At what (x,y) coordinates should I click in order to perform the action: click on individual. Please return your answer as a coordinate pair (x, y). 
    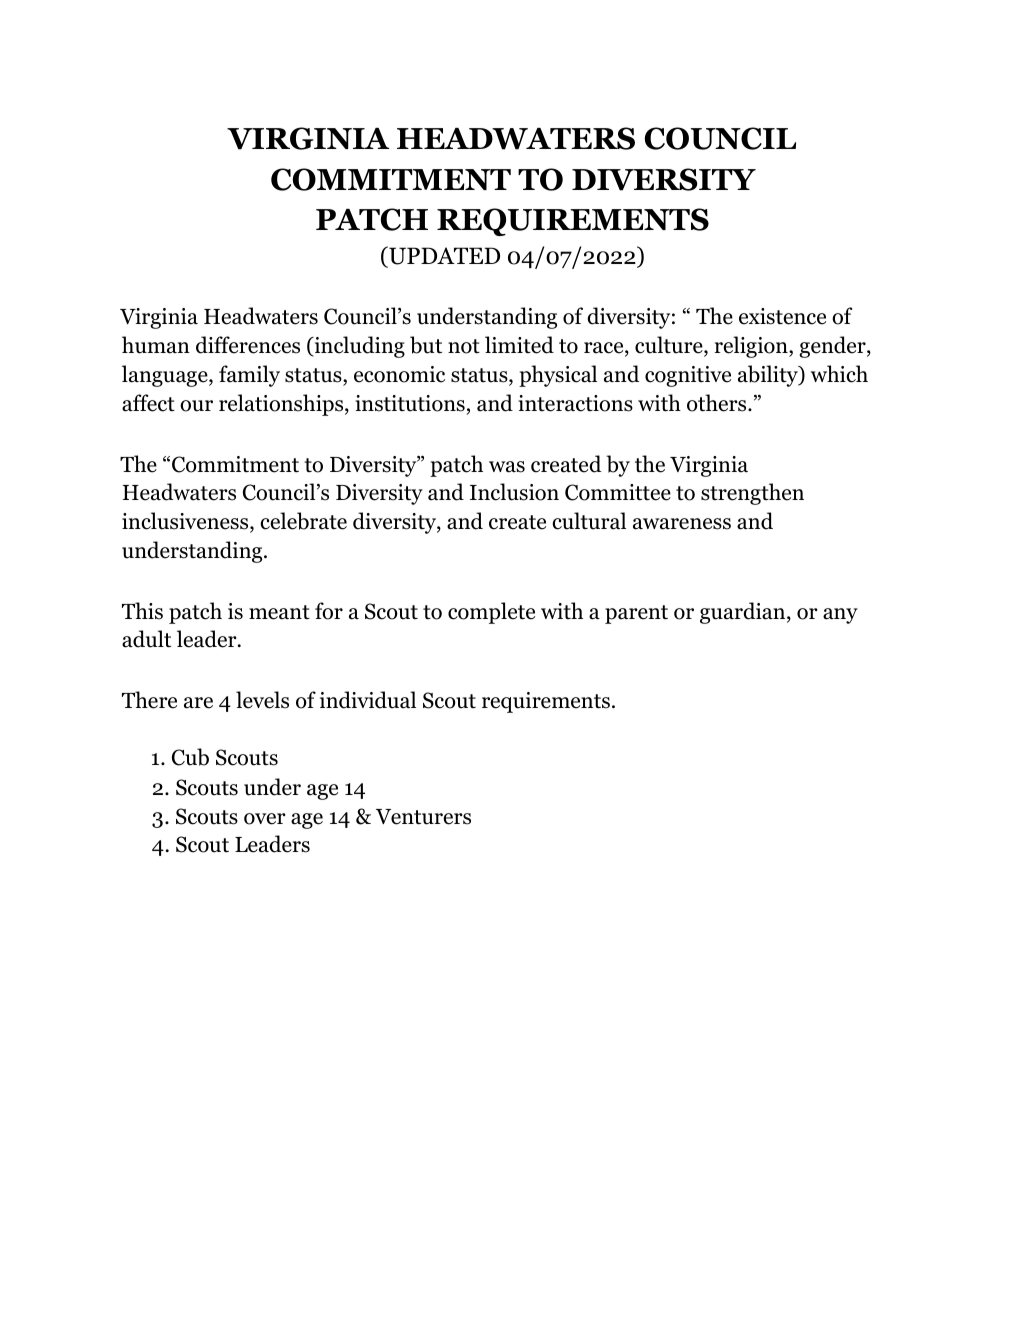
    Looking at the image, I should click on (368, 700).
